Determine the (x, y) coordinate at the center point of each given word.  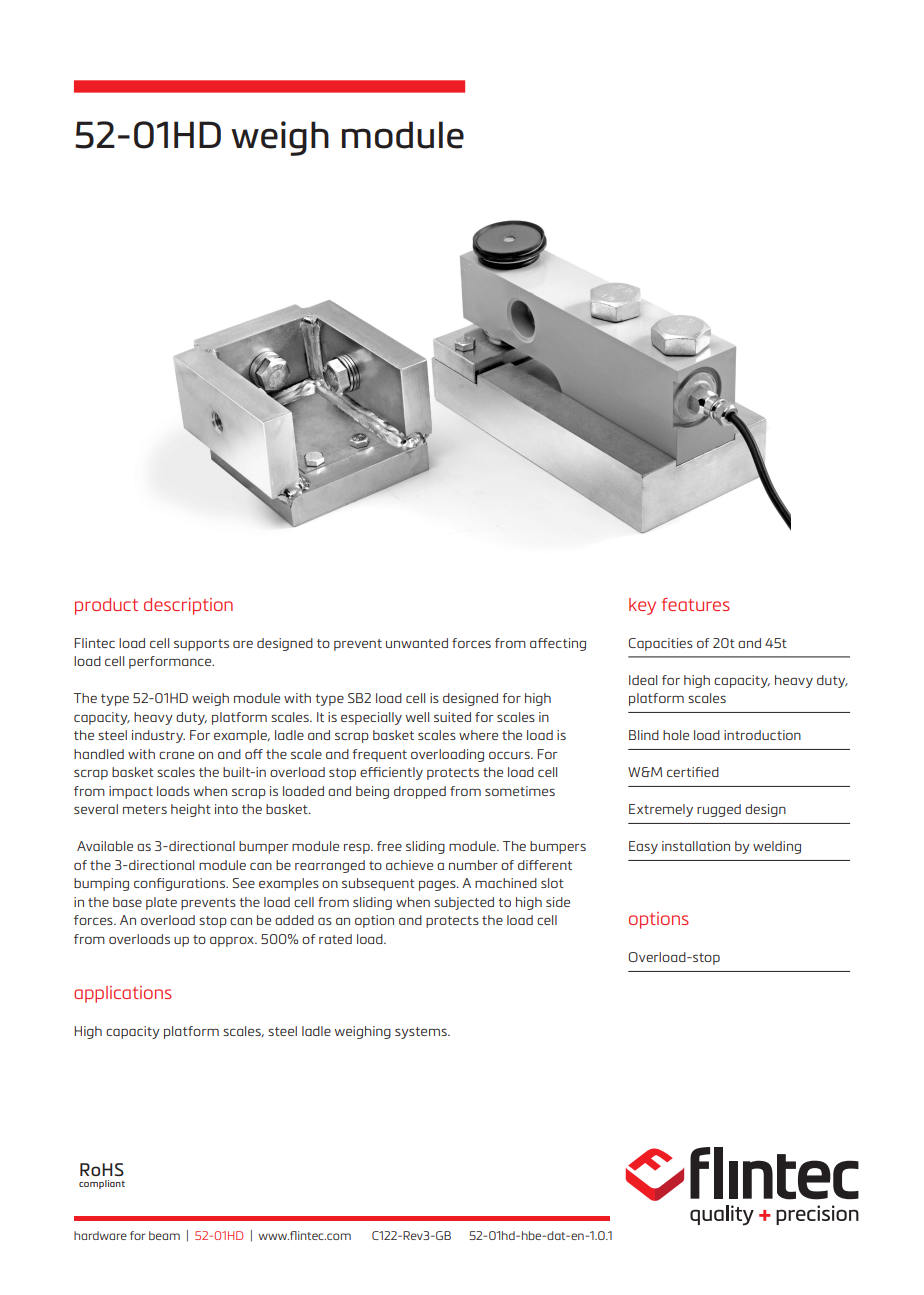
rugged (719, 810)
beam (164, 1235)
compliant (102, 1184)
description (188, 606)
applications (123, 994)
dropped (420, 792)
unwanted (417, 643)
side (558, 902)
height (191, 810)
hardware (100, 1235)
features (696, 604)
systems (422, 1033)
